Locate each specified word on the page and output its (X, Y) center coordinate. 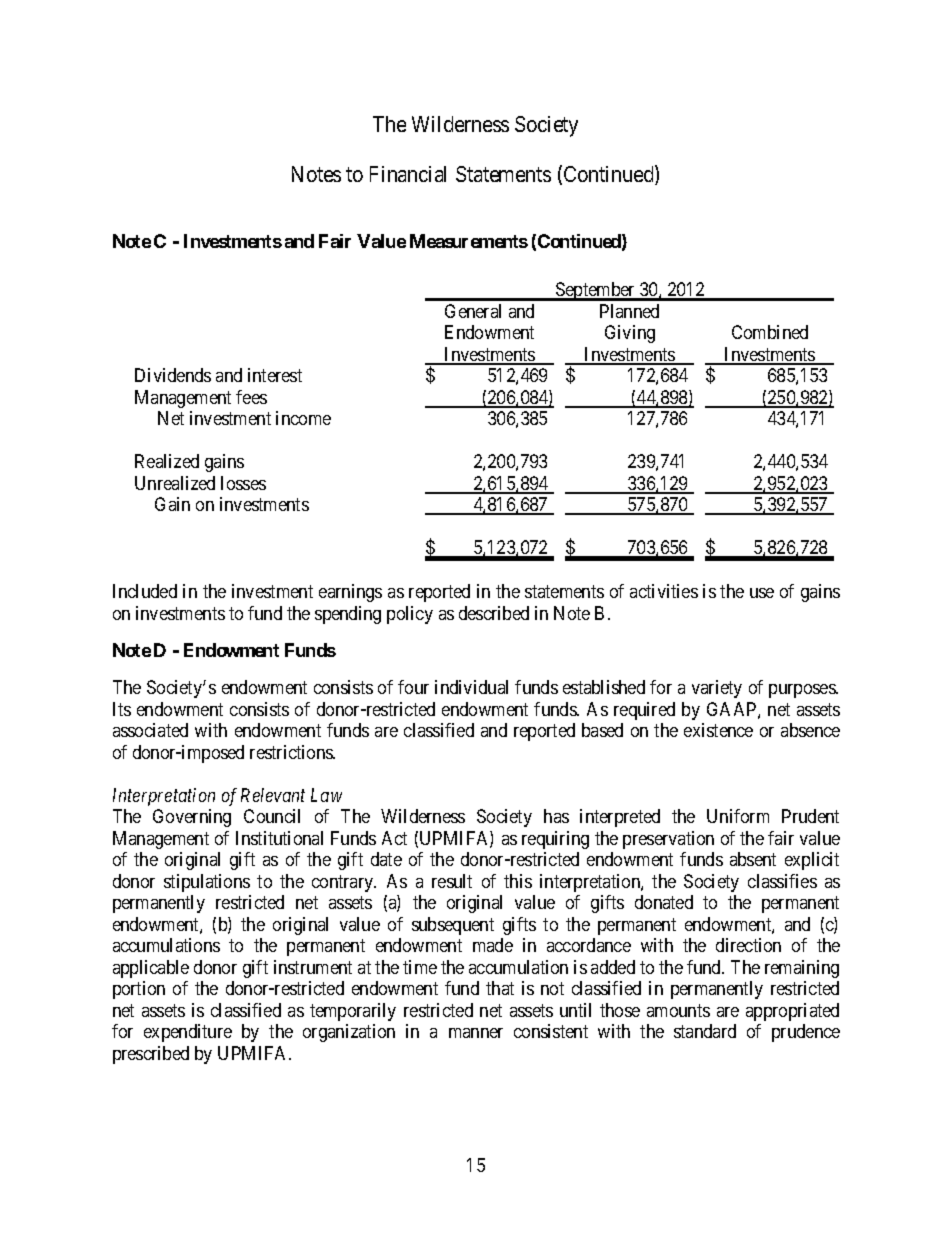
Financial (408, 174)
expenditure (188, 1033)
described (494, 613)
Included (145, 591)
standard (705, 1031)
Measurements (469, 241)
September (595, 291)
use (762, 593)
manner (476, 1033)
